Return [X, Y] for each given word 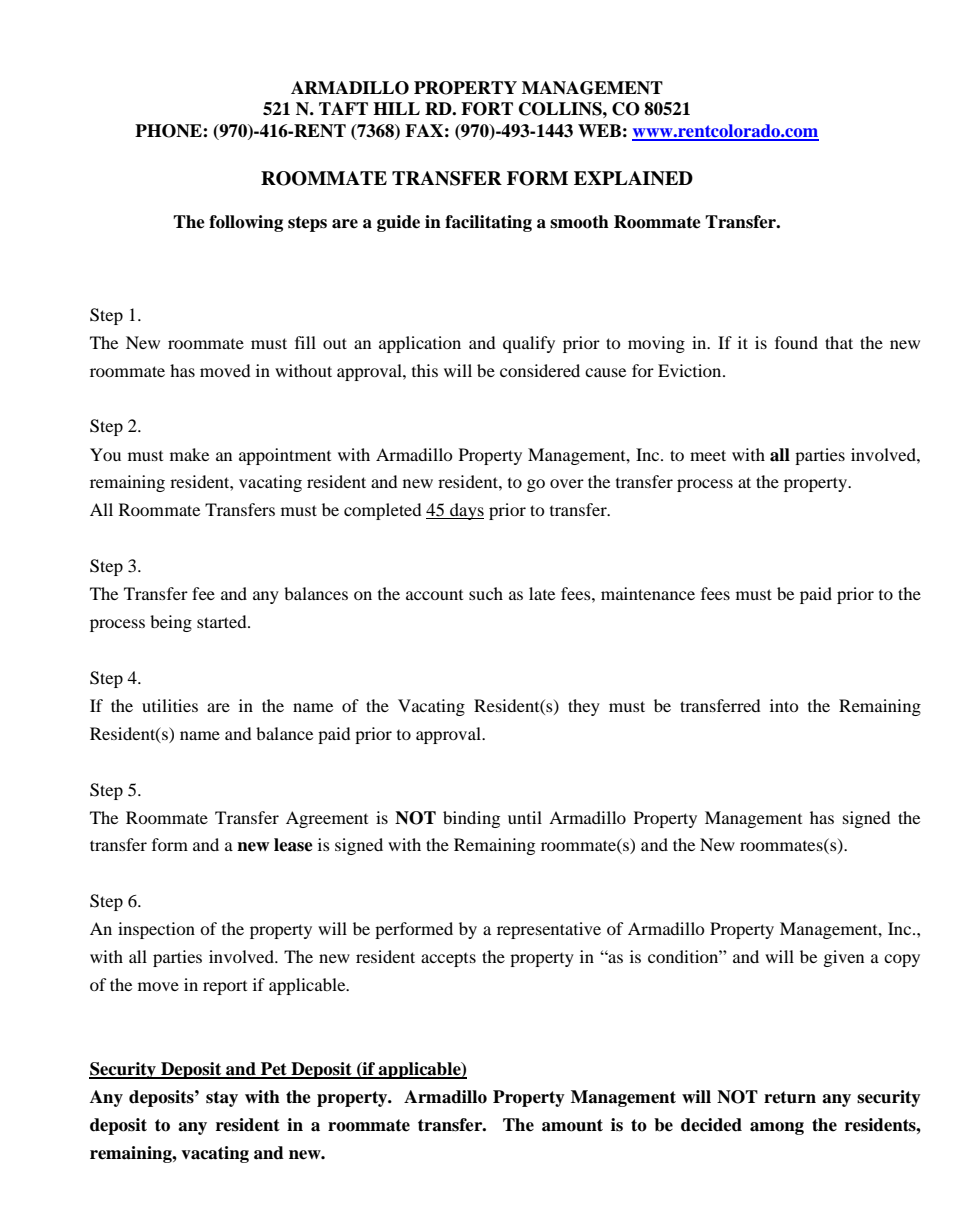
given [844, 958]
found [796, 342]
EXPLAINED [633, 178]
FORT [487, 109]
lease [293, 845]
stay [222, 1099]
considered [540, 370]
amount [572, 1125]
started [223, 621]
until [525, 817]
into [784, 705]
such [486, 593]
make [189, 454]
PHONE [169, 131]
